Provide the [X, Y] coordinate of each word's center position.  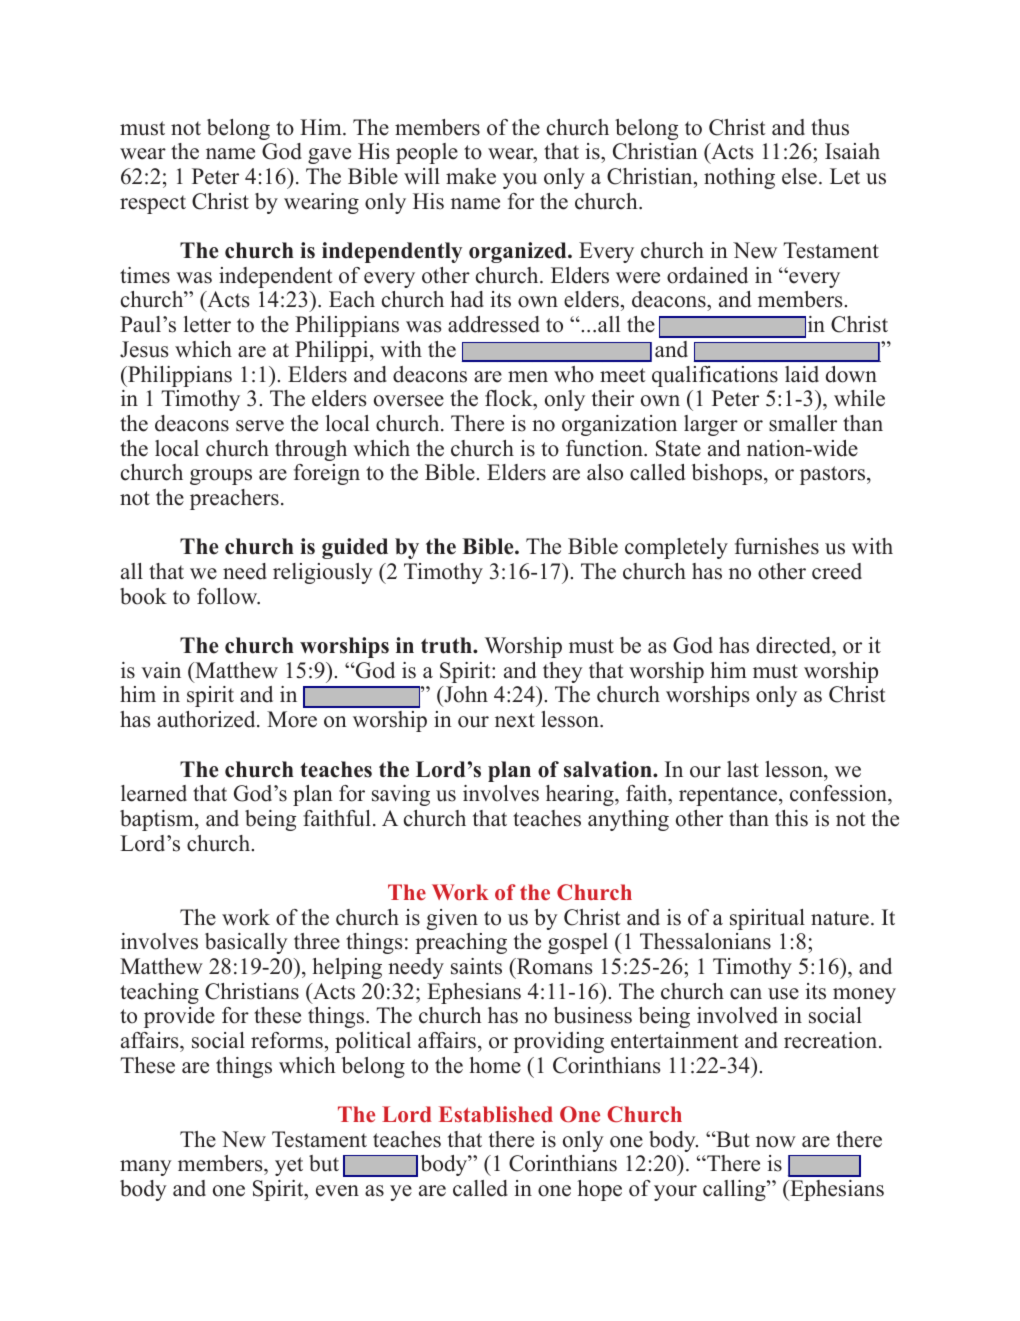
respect [153, 204]
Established [496, 1114]
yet [289, 1166]
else [799, 176]
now [776, 1142]
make [471, 176]
